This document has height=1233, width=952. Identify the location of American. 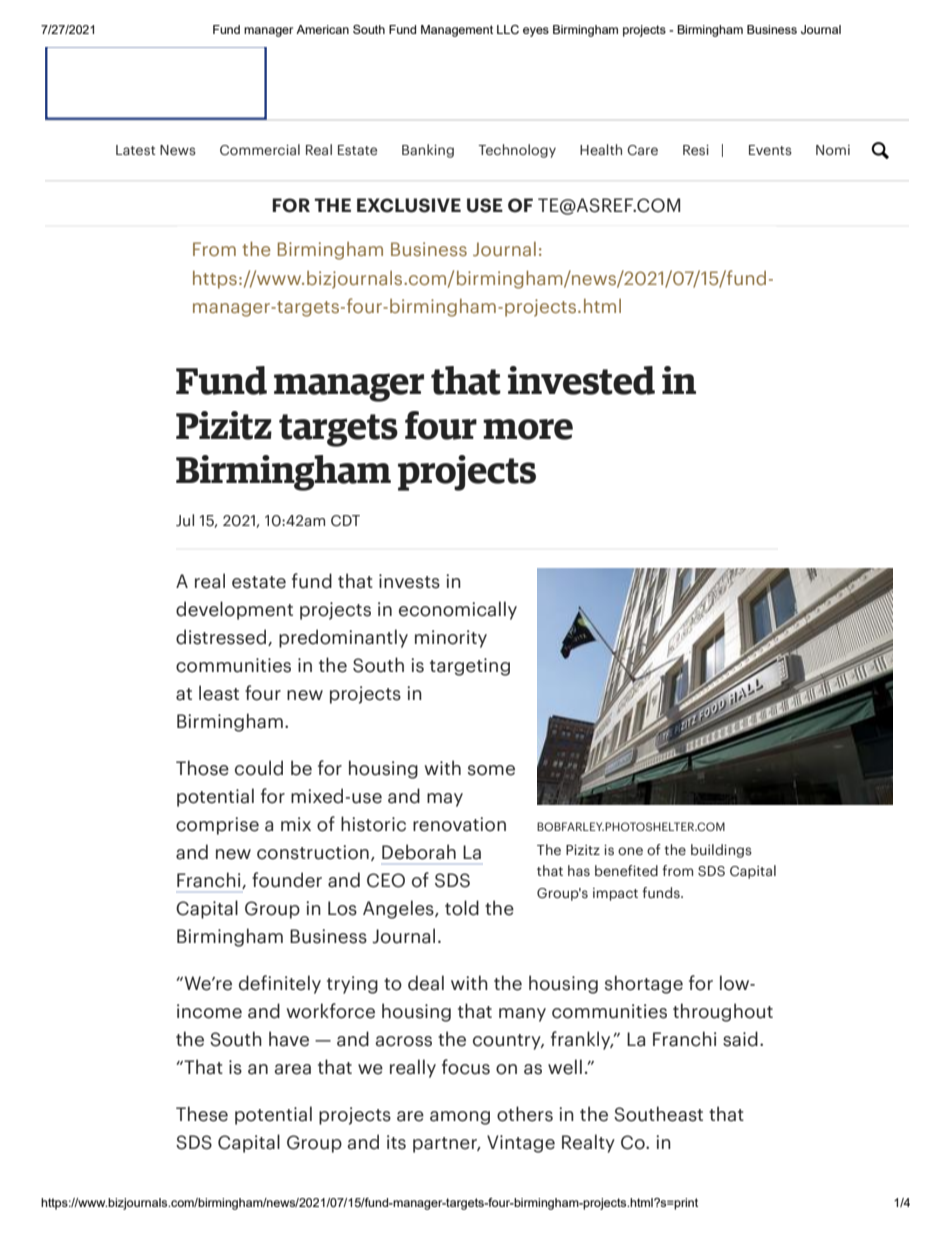
(322, 29).
